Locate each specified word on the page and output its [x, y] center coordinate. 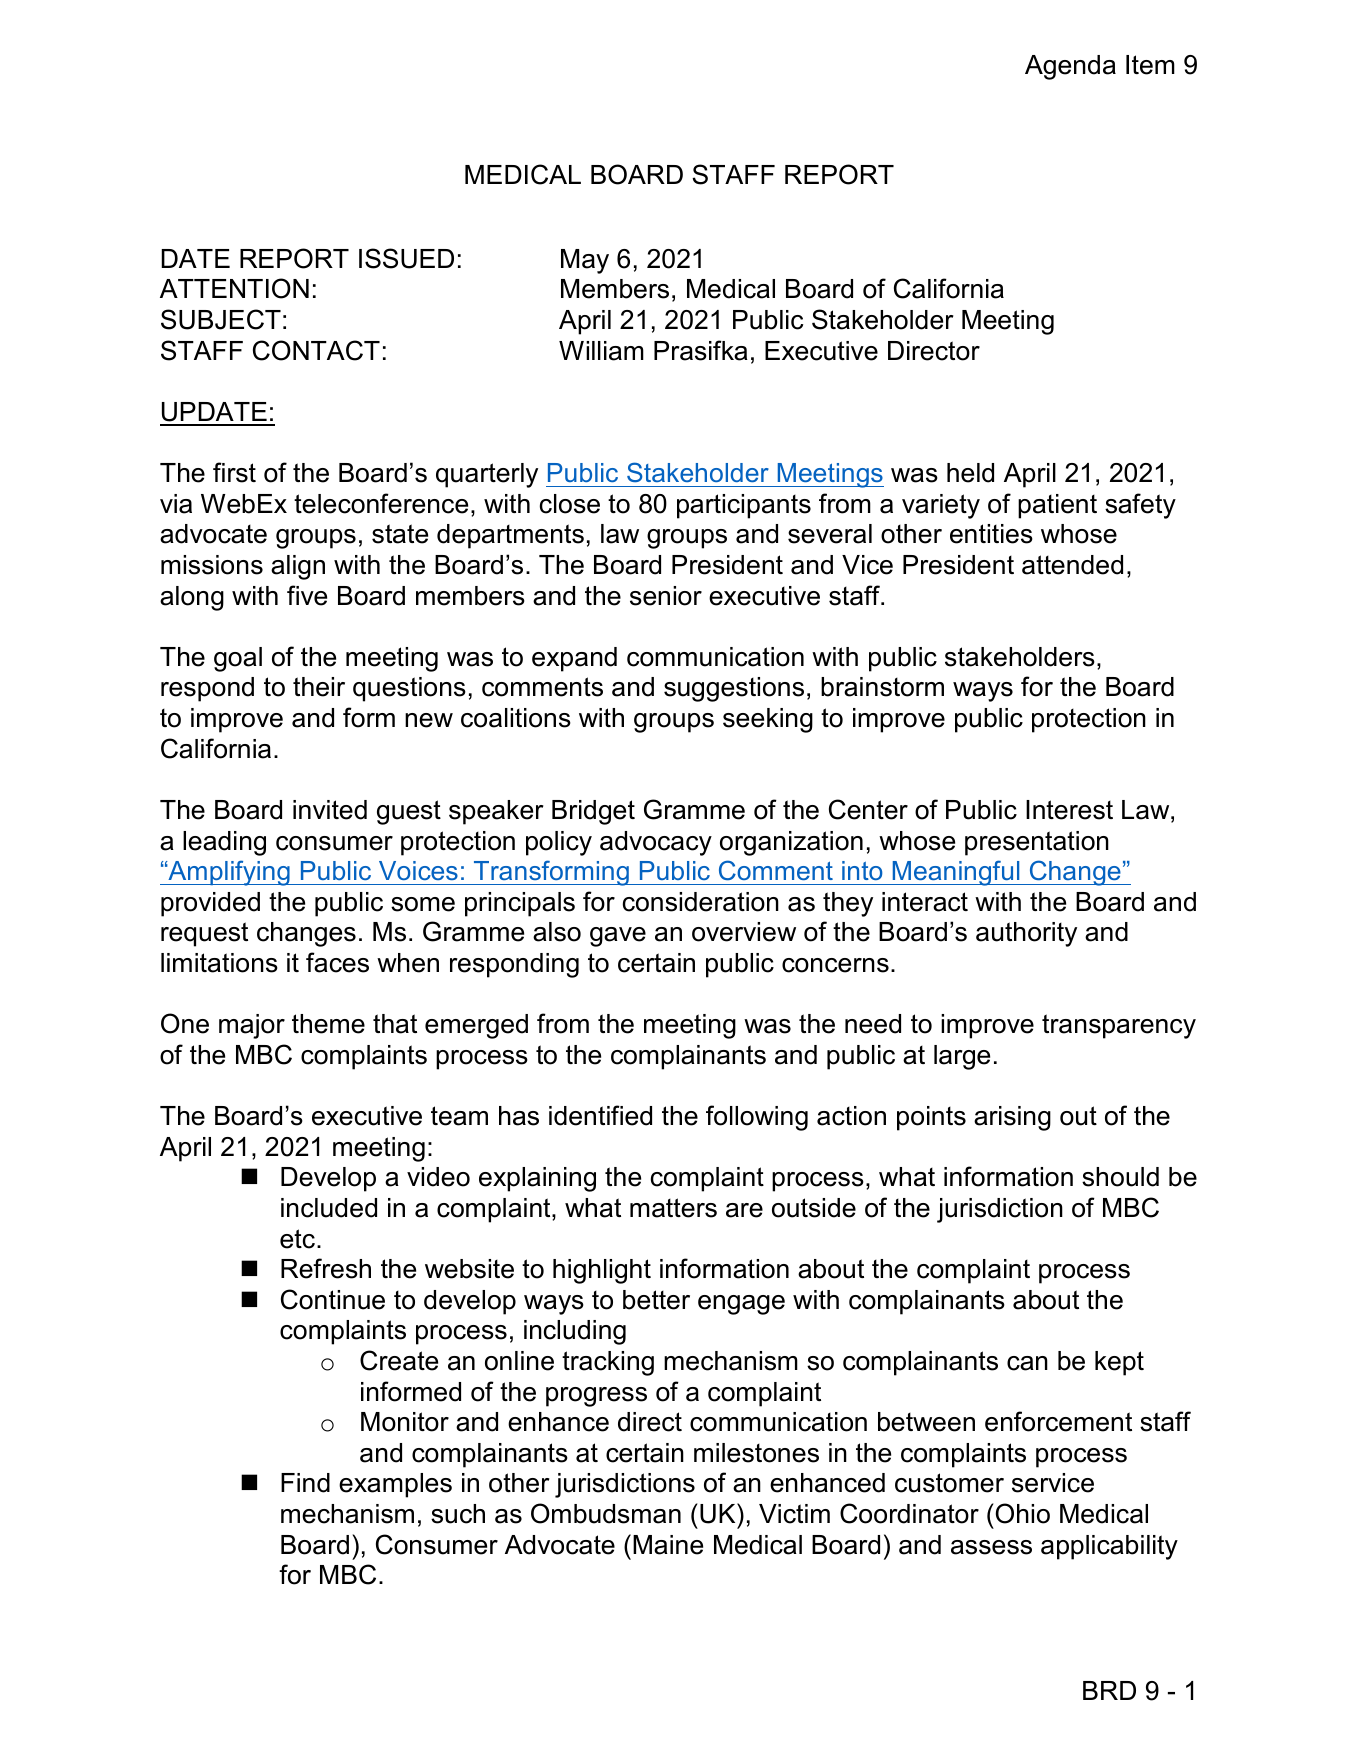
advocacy [656, 843]
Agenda [1070, 67]
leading [224, 843]
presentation [1037, 843]
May [585, 261]
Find [305, 1483]
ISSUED [406, 258]
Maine [668, 1545]
